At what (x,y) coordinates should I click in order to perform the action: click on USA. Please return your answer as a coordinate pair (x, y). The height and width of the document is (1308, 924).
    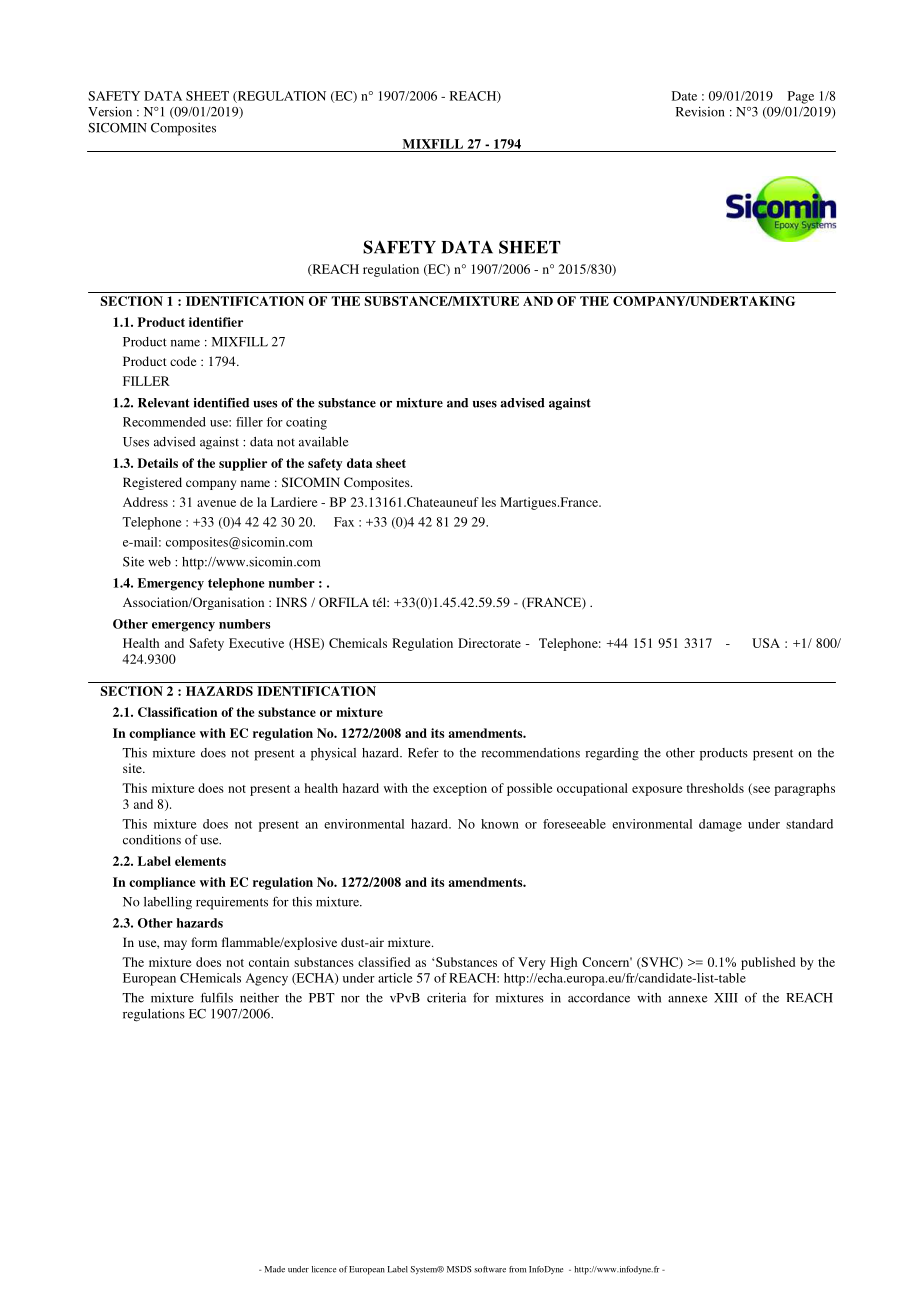
    Looking at the image, I should click on (766, 643).
